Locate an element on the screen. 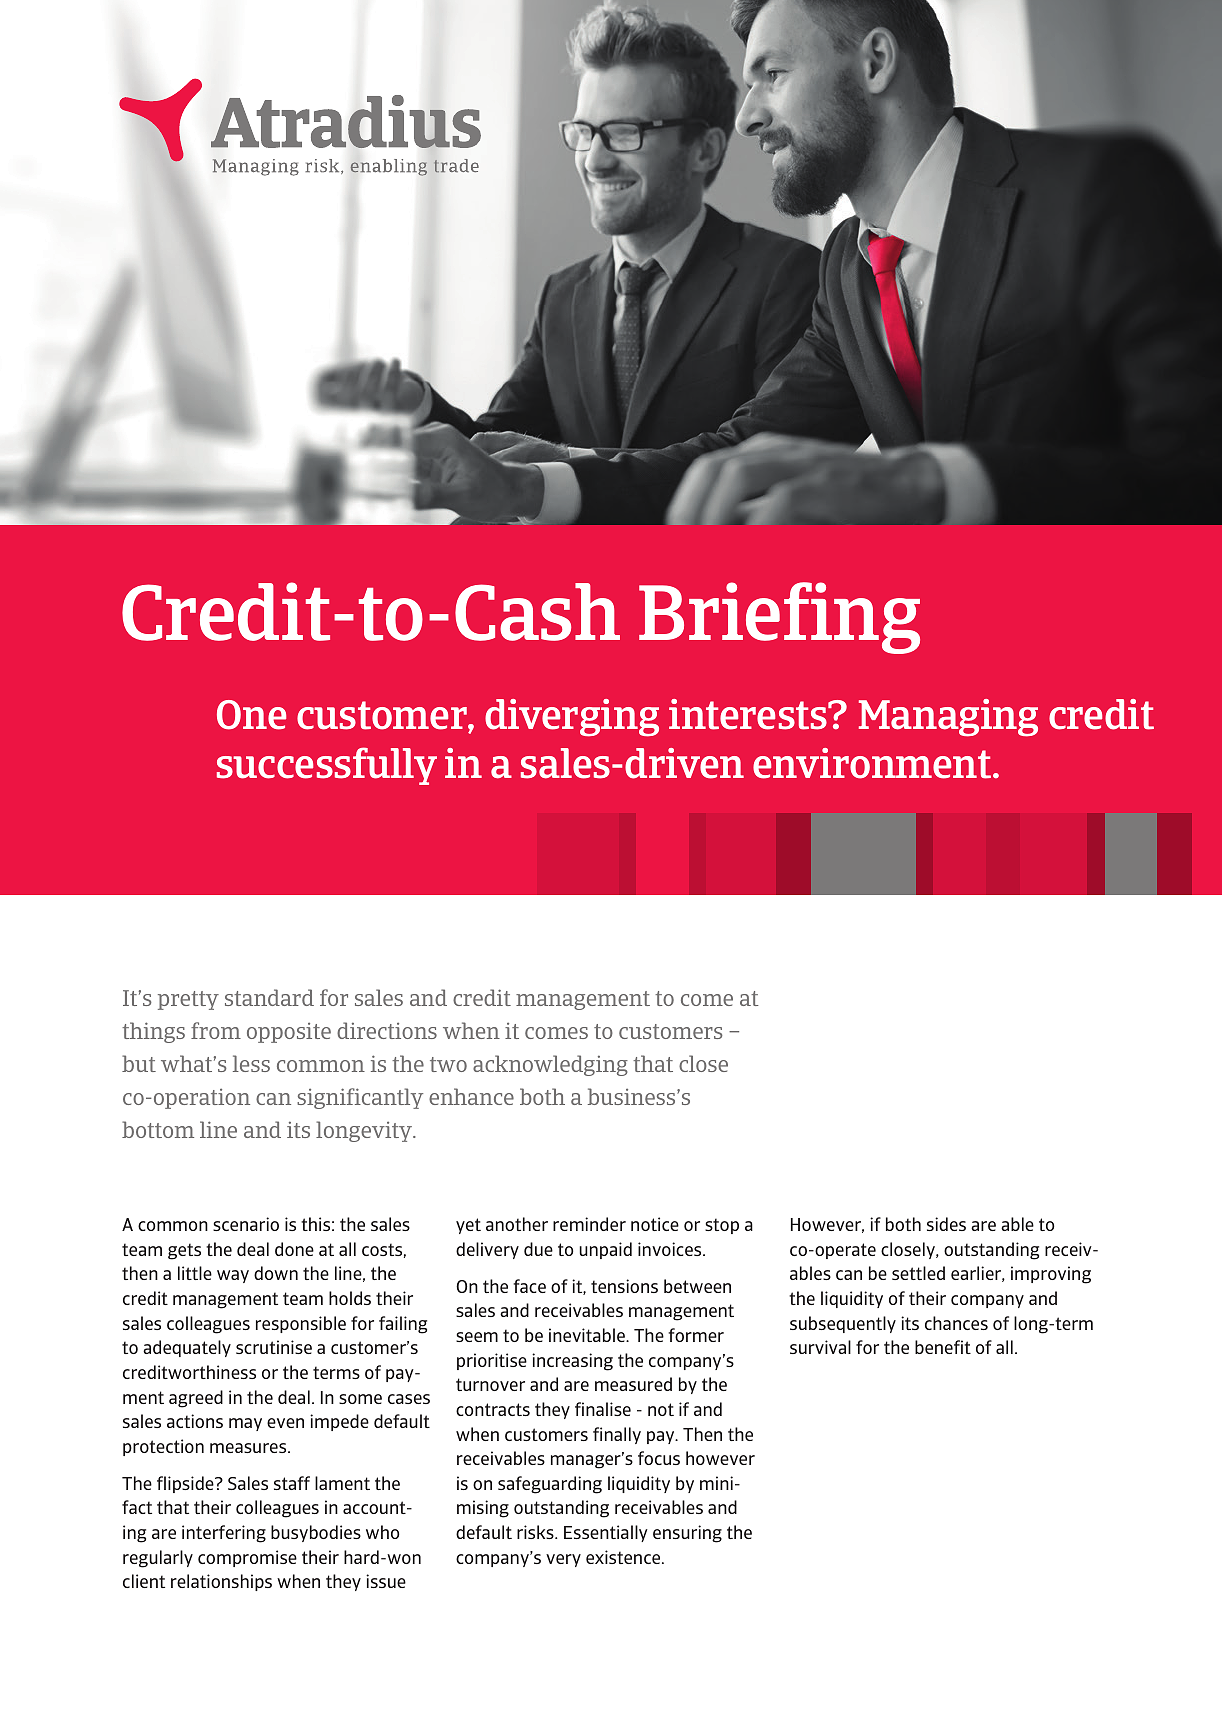 The width and height of the screenshot is (1222, 1729). standard is located at coordinates (269, 997).
